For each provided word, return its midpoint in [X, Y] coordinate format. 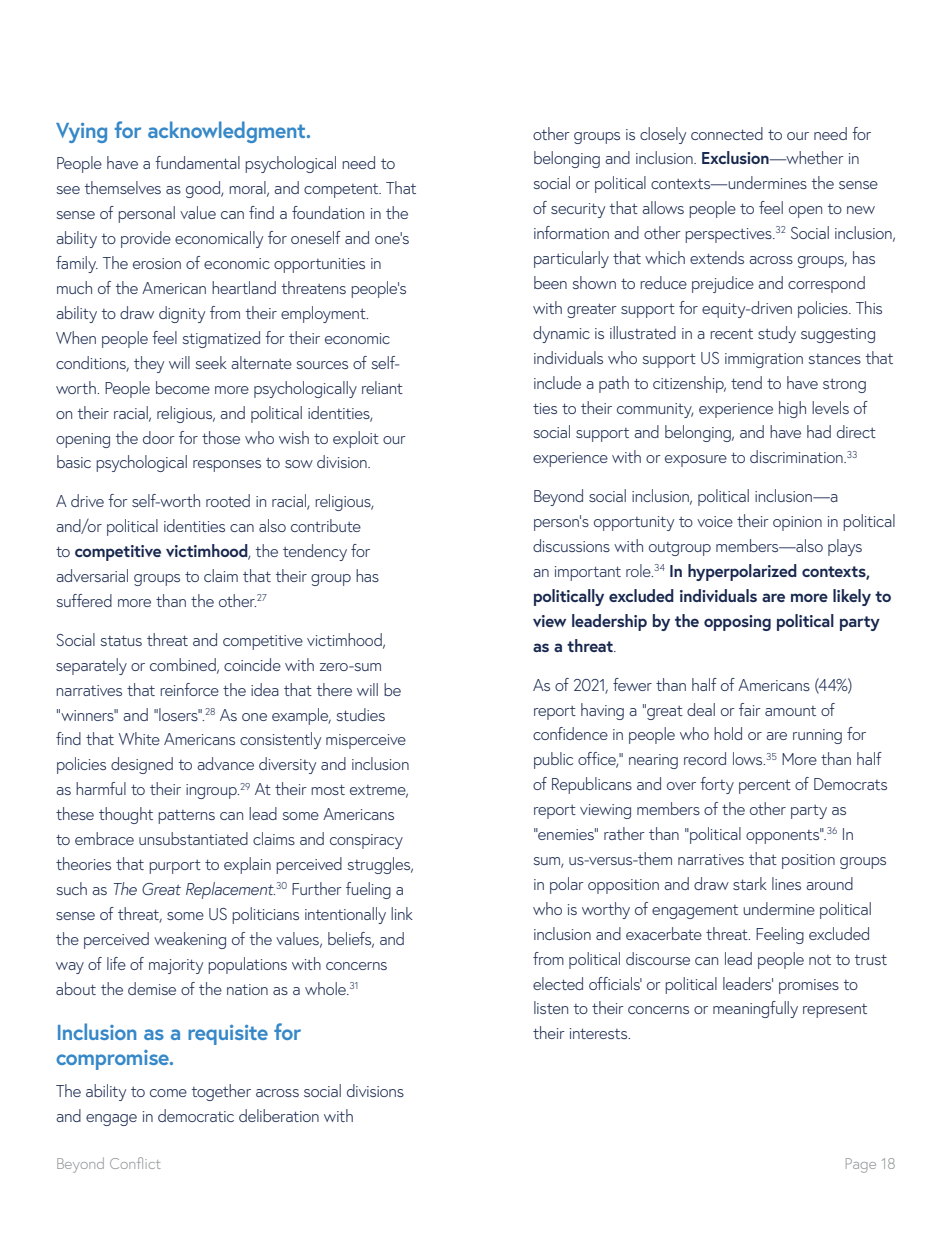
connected [727, 133]
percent [765, 787]
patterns [186, 817]
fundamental [197, 162]
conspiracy [366, 841]
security [578, 210]
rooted [228, 500]
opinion [797, 523]
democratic [196, 1115]
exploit [356, 439]
